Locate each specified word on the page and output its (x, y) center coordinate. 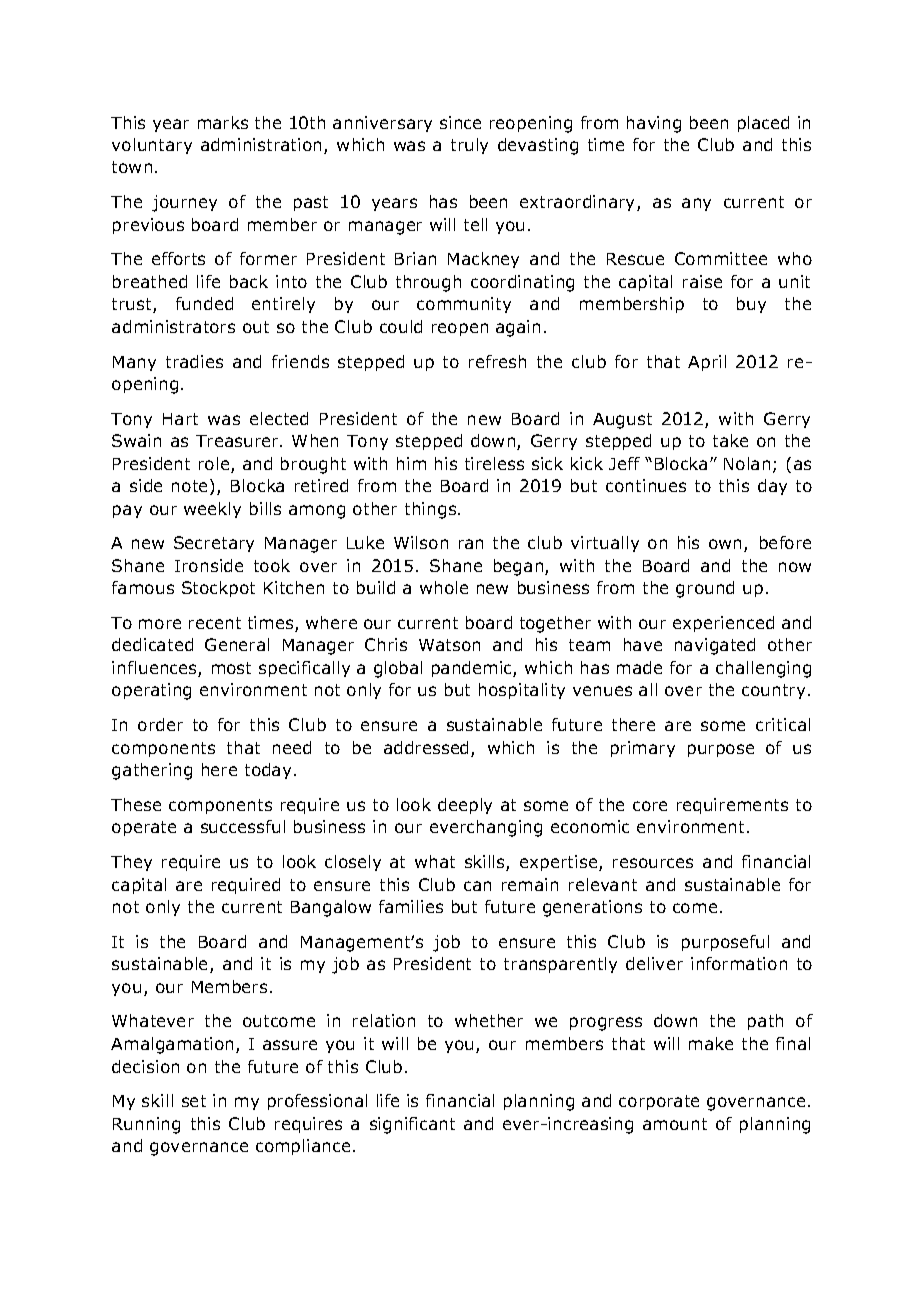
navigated (715, 646)
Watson (449, 645)
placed (763, 124)
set (194, 1101)
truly (469, 146)
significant (412, 1125)
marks (223, 122)
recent (215, 623)
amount (675, 1124)
